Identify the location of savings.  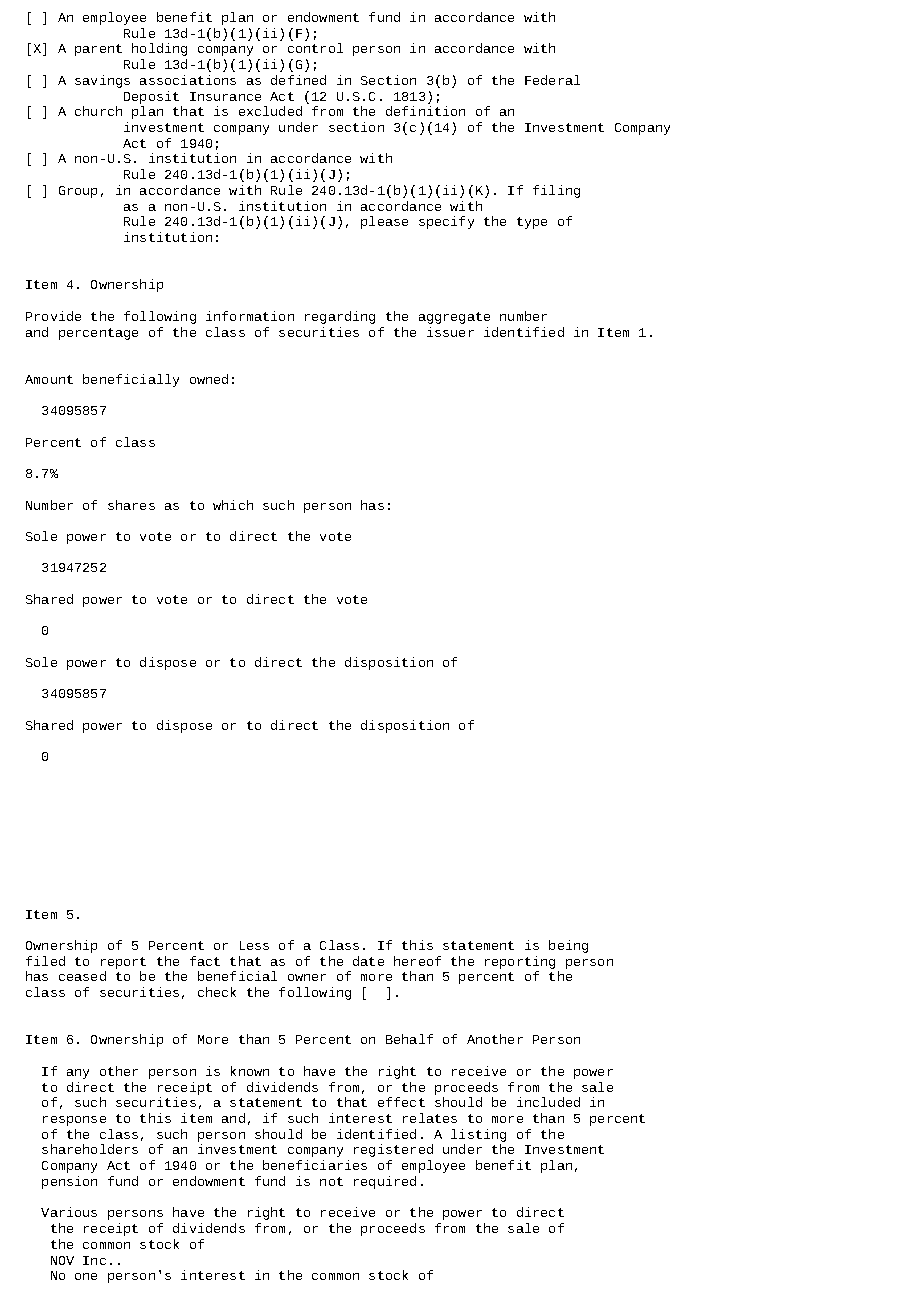
(102, 81).
